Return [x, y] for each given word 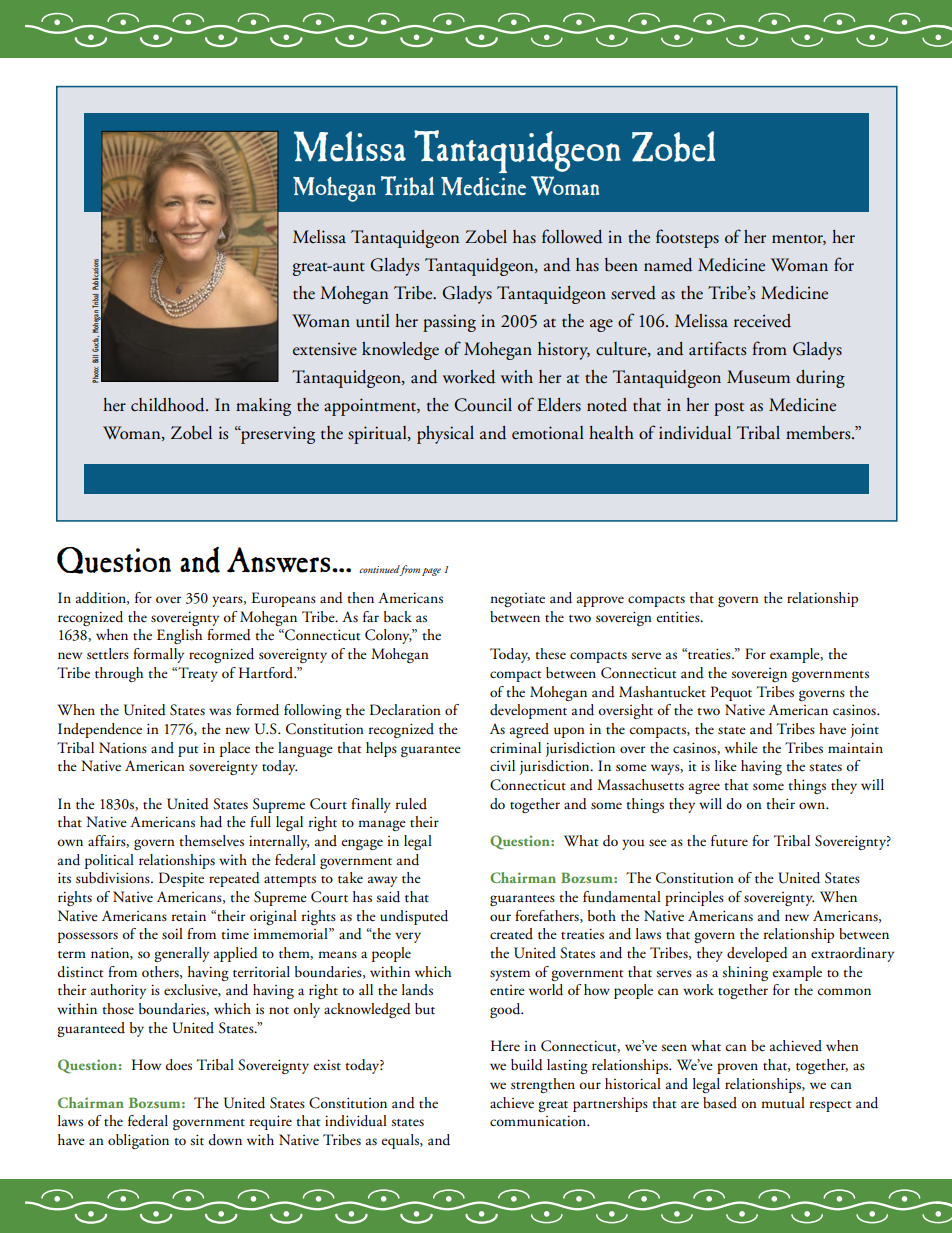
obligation [138, 1141]
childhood [169, 405]
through [119, 674]
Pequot [731, 693]
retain [189, 916]
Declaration [405, 710]
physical [445, 435]
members [819, 433]
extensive [325, 349]
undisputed [414, 917]
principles [694, 898]
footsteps [687, 238]
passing [449, 323]
